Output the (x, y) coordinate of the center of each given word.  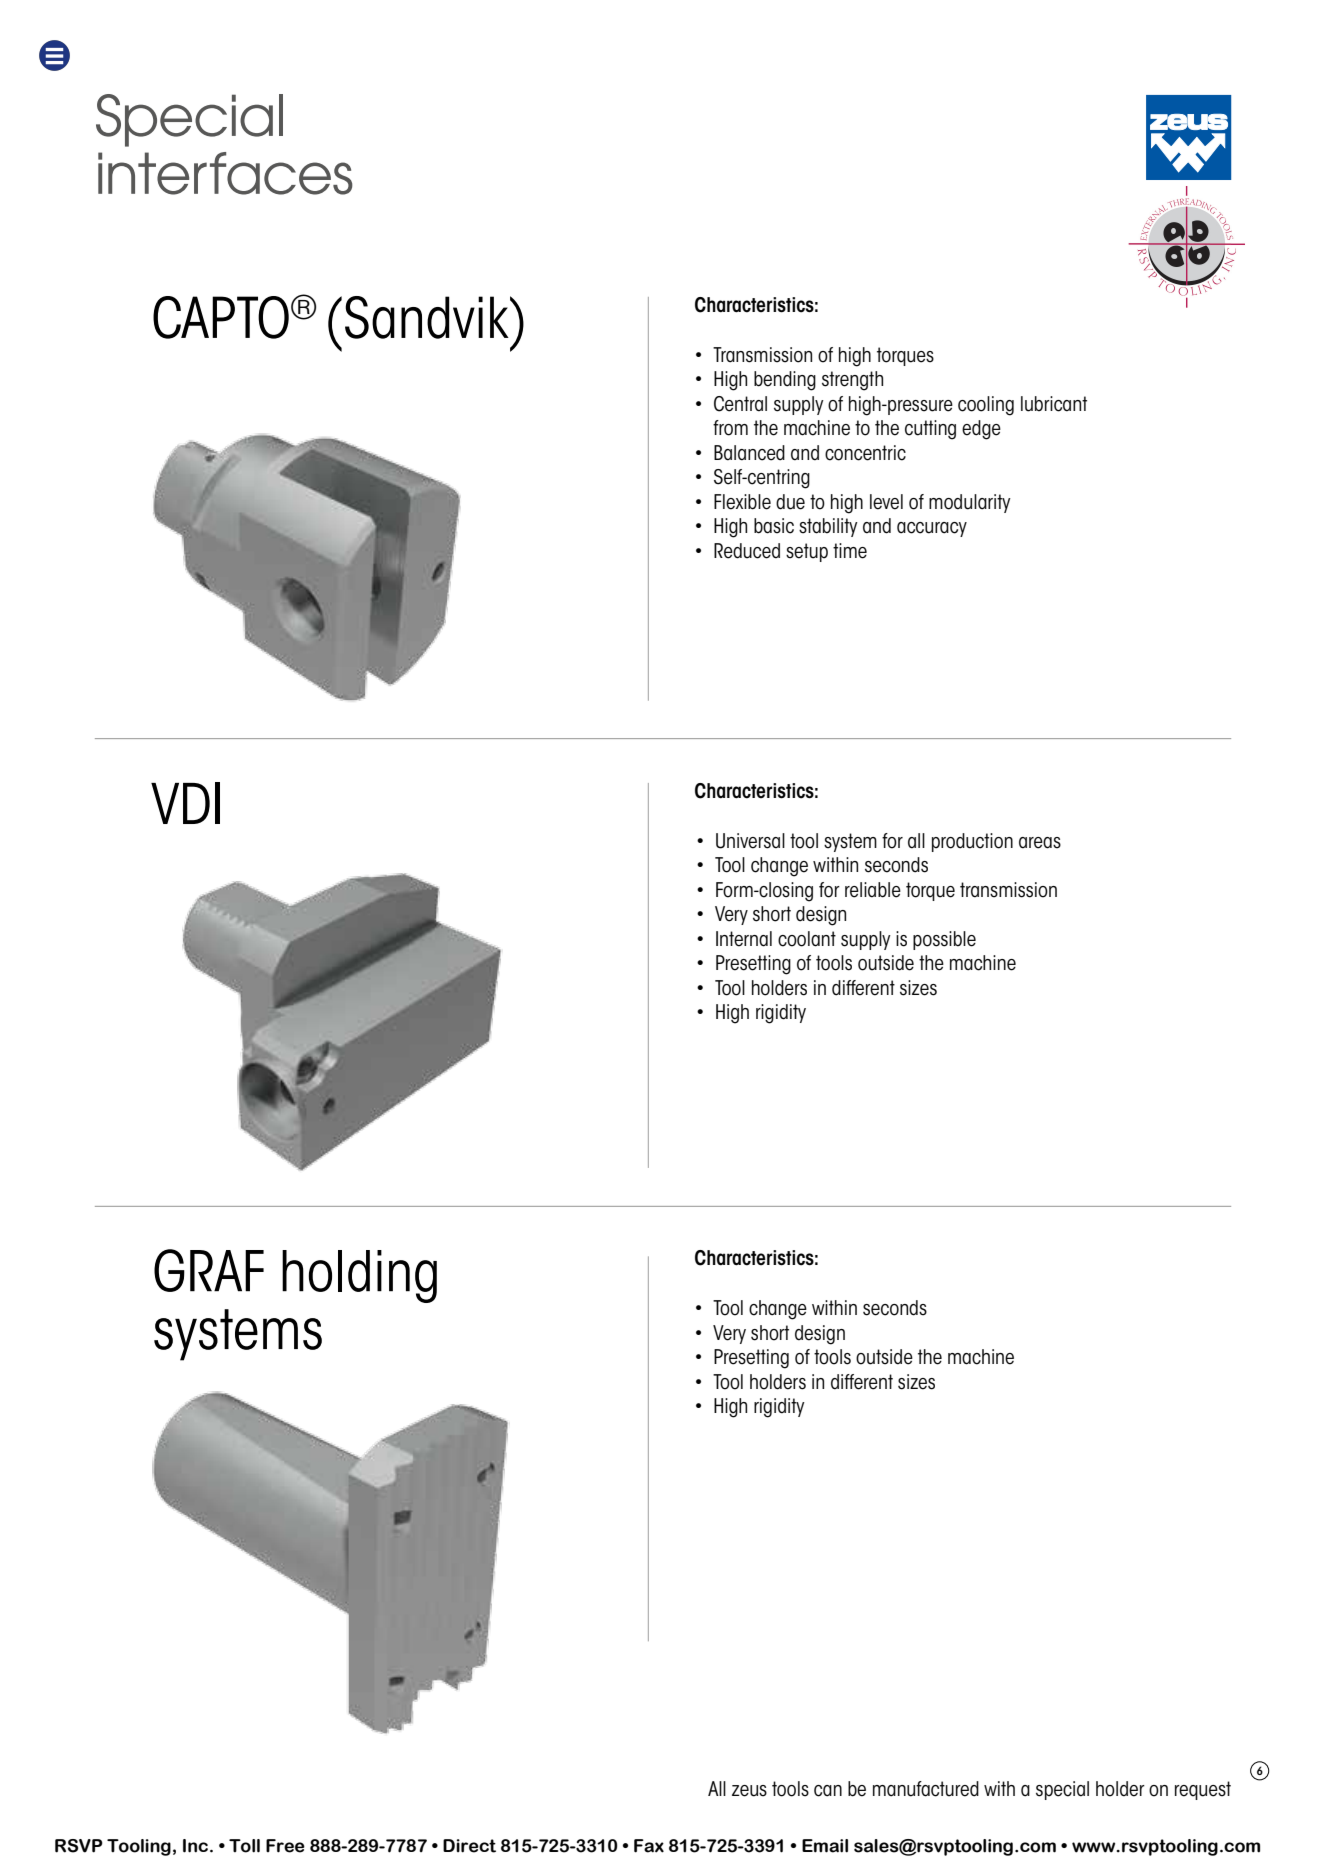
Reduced (747, 551)
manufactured (926, 1789)
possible (944, 940)
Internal (744, 939)
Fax (649, 1846)
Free (285, 1846)
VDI (185, 803)
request (1203, 1790)
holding (359, 1276)
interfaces (225, 173)
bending (785, 381)
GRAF (209, 1270)
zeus (749, 1791)
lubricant (1054, 404)
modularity (970, 503)
